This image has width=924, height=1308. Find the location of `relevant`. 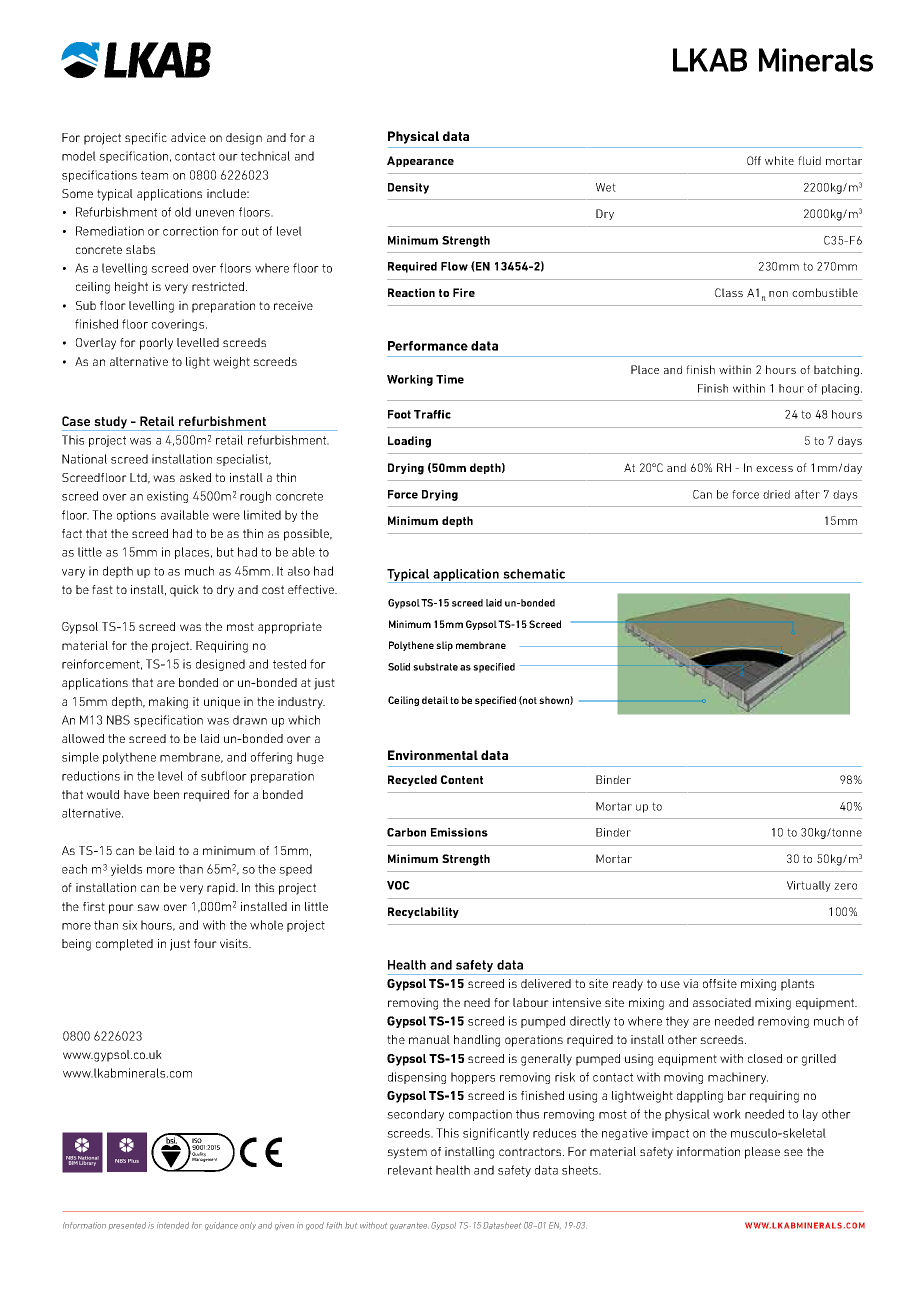

relevant is located at coordinates (410, 1170).
